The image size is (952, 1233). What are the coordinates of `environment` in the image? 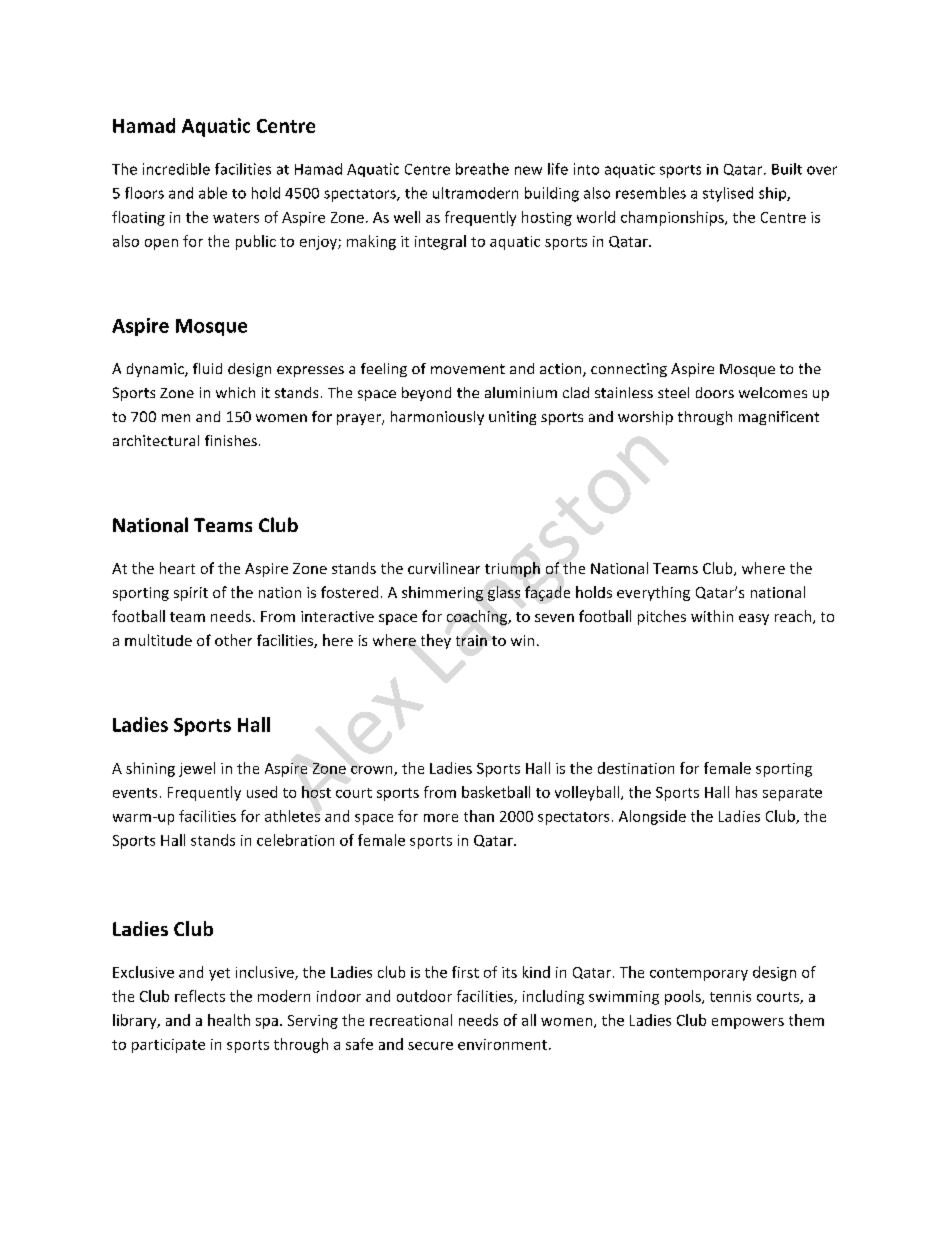 It's located at (502, 1044).
